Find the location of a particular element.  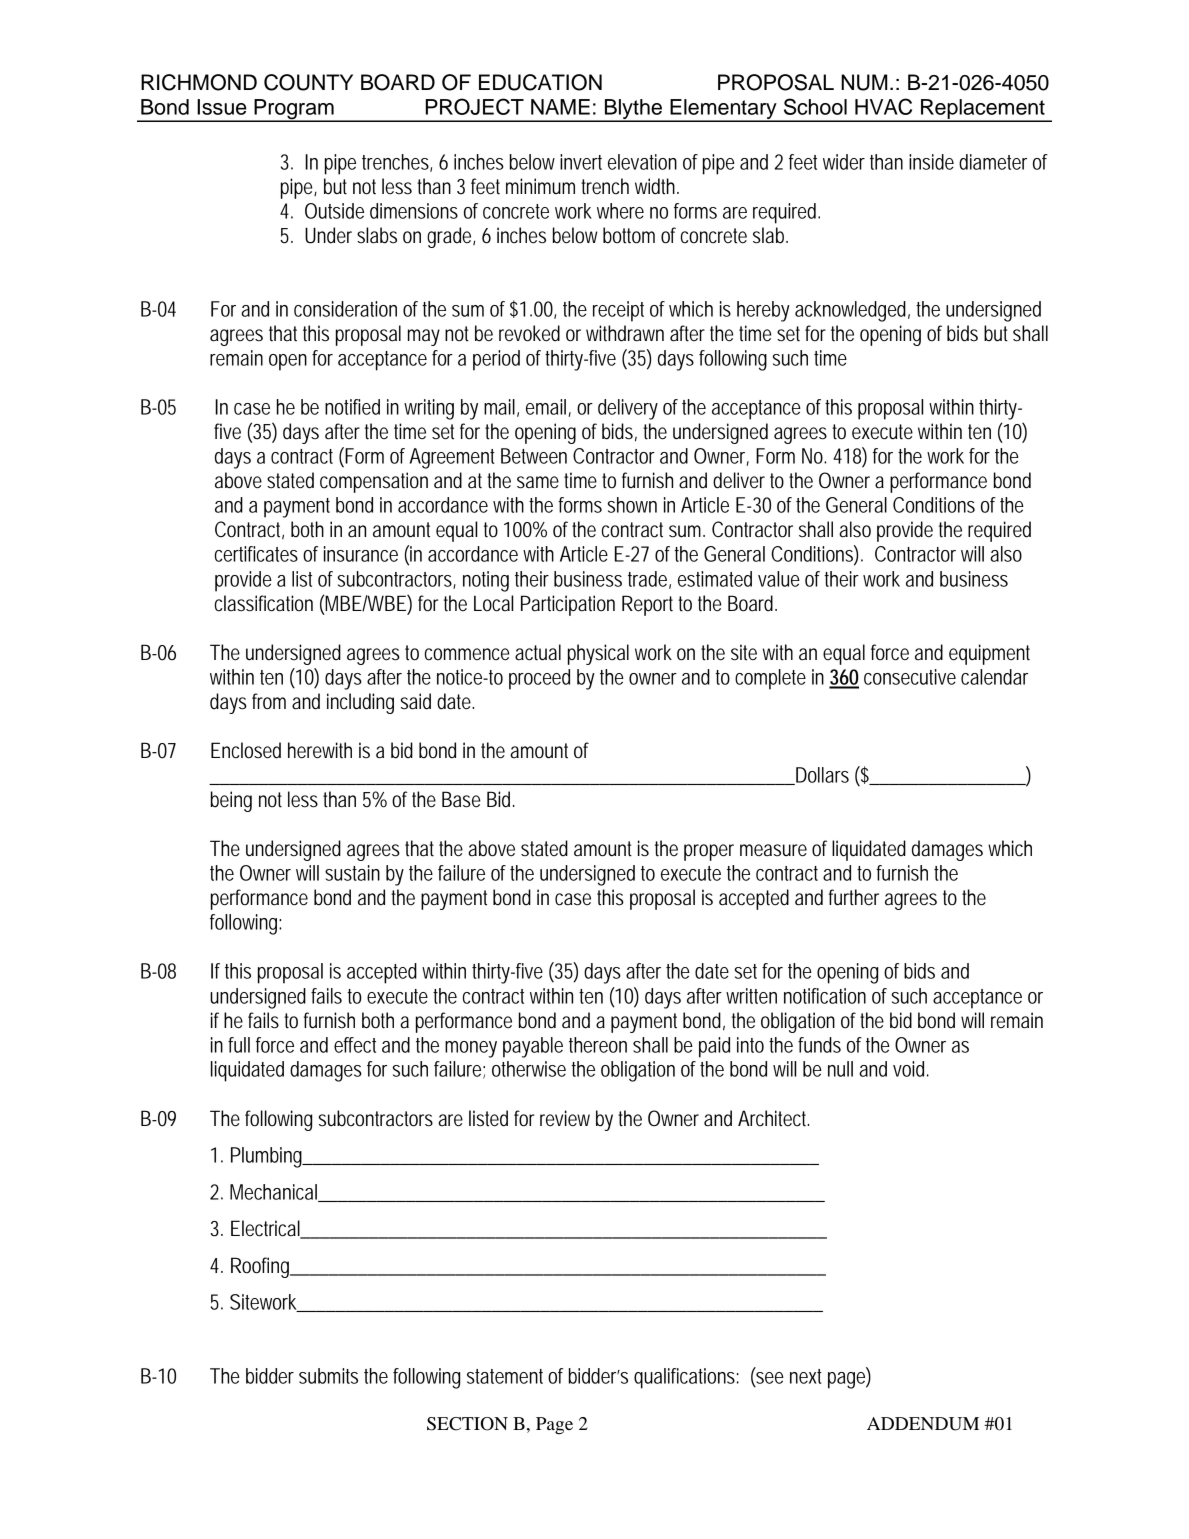

NAME is located at coordinates (560, 107).
